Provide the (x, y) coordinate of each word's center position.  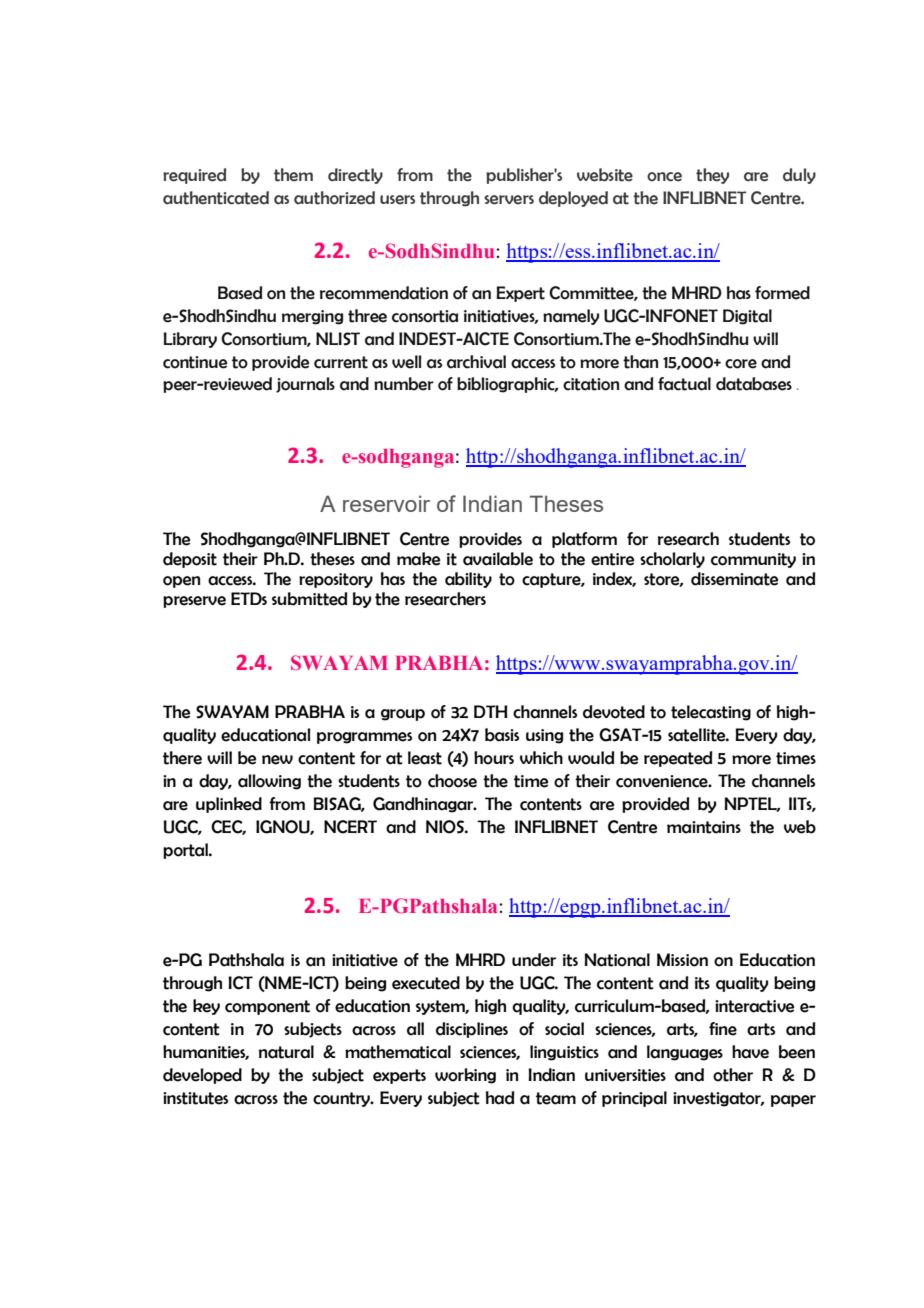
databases (754, 384)
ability (468, 580)
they (712, 176)
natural (286, 1052)
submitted (309, 599)
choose (452, 781)
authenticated (216, 198)
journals (305, 385)
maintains (704, 827)
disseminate (734, 579)
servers (509, 200)
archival (476, 362)
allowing (269, 782)
